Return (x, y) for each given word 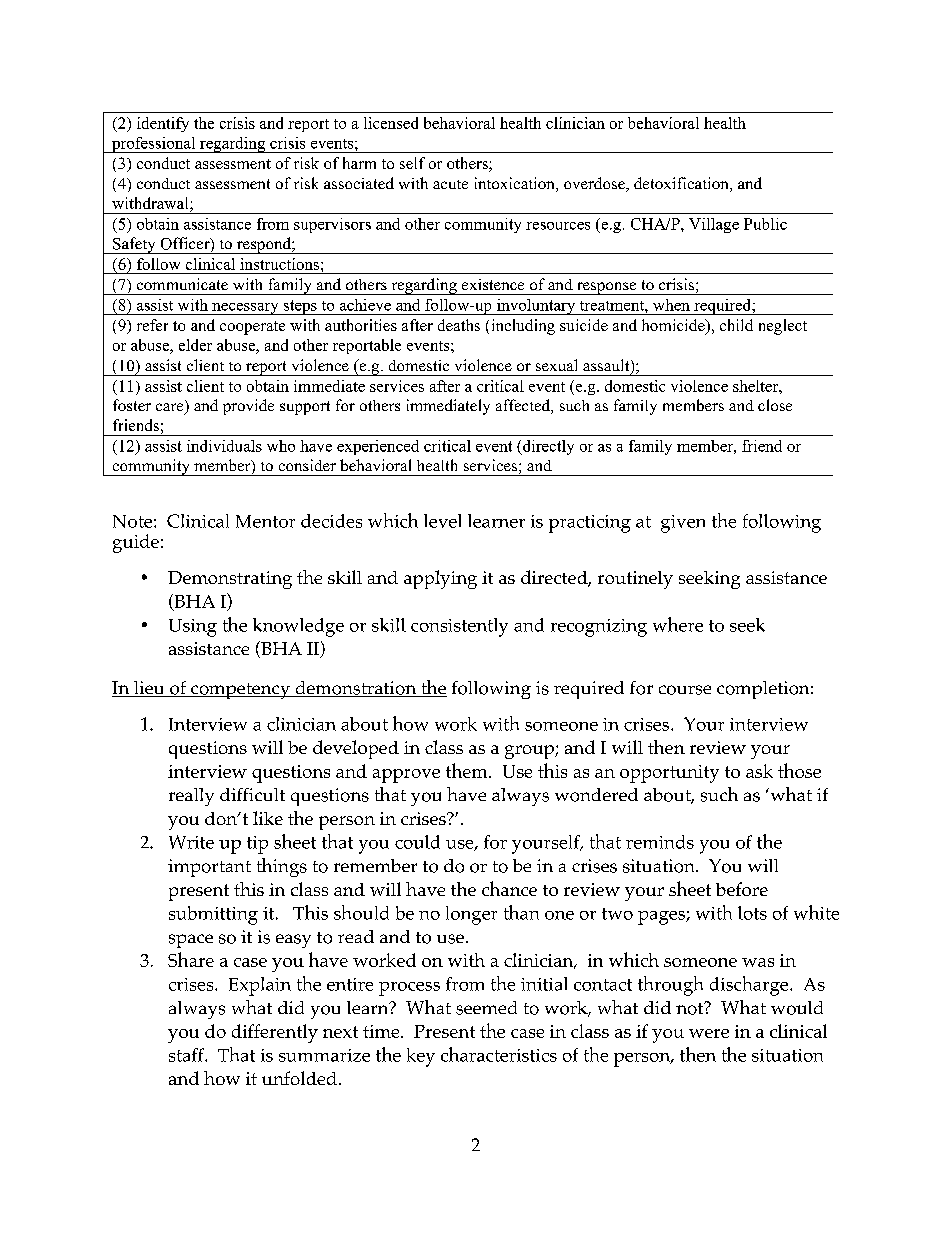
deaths (459, 325)
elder (195, 345)
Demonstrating (230, 580)
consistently (459, 627)
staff (187, 1055)
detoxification (682, 184)
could (417, 842)
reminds (660, 842)
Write (191, 842)
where (678, 624)
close (775, 405)
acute (450, 184)
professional (153, 145)
